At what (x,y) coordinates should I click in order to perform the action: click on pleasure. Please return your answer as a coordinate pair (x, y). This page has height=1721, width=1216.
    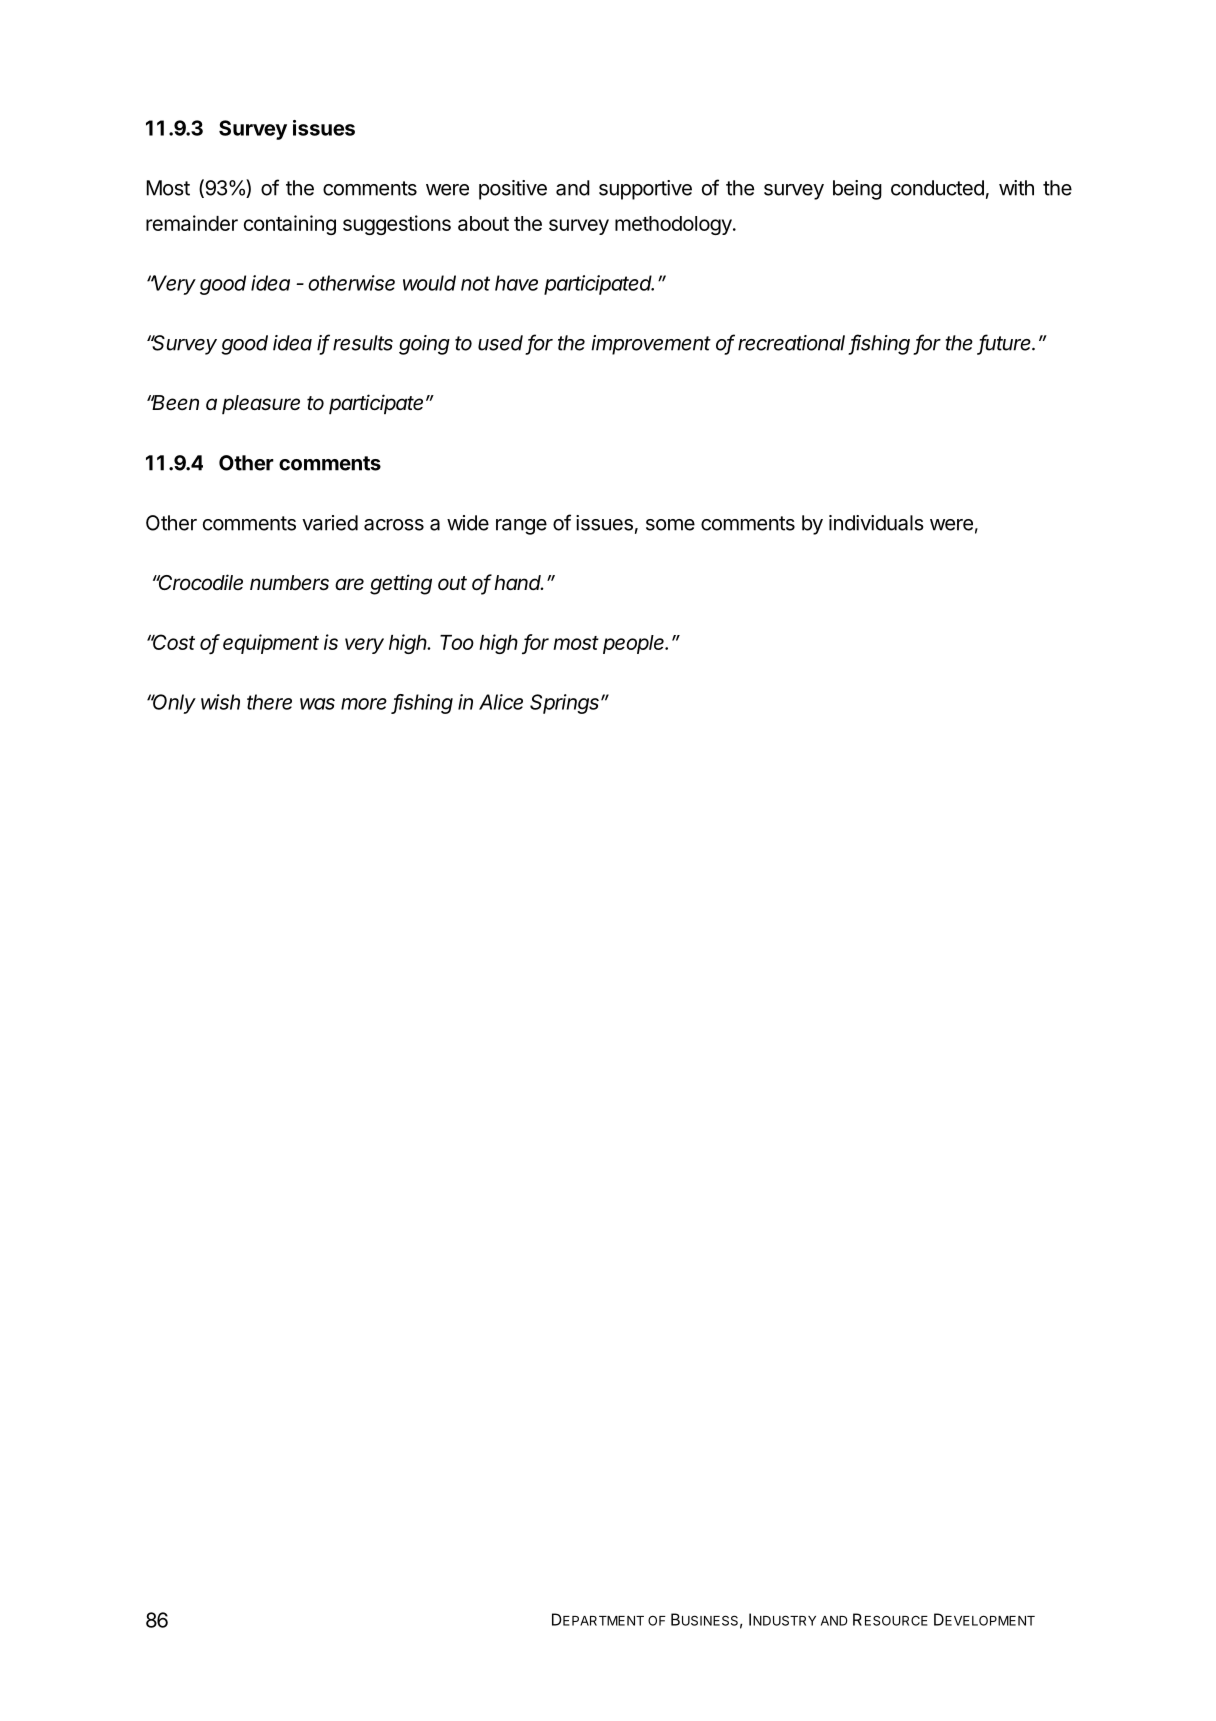
    Looking at the image, I should click on (261, 404).
